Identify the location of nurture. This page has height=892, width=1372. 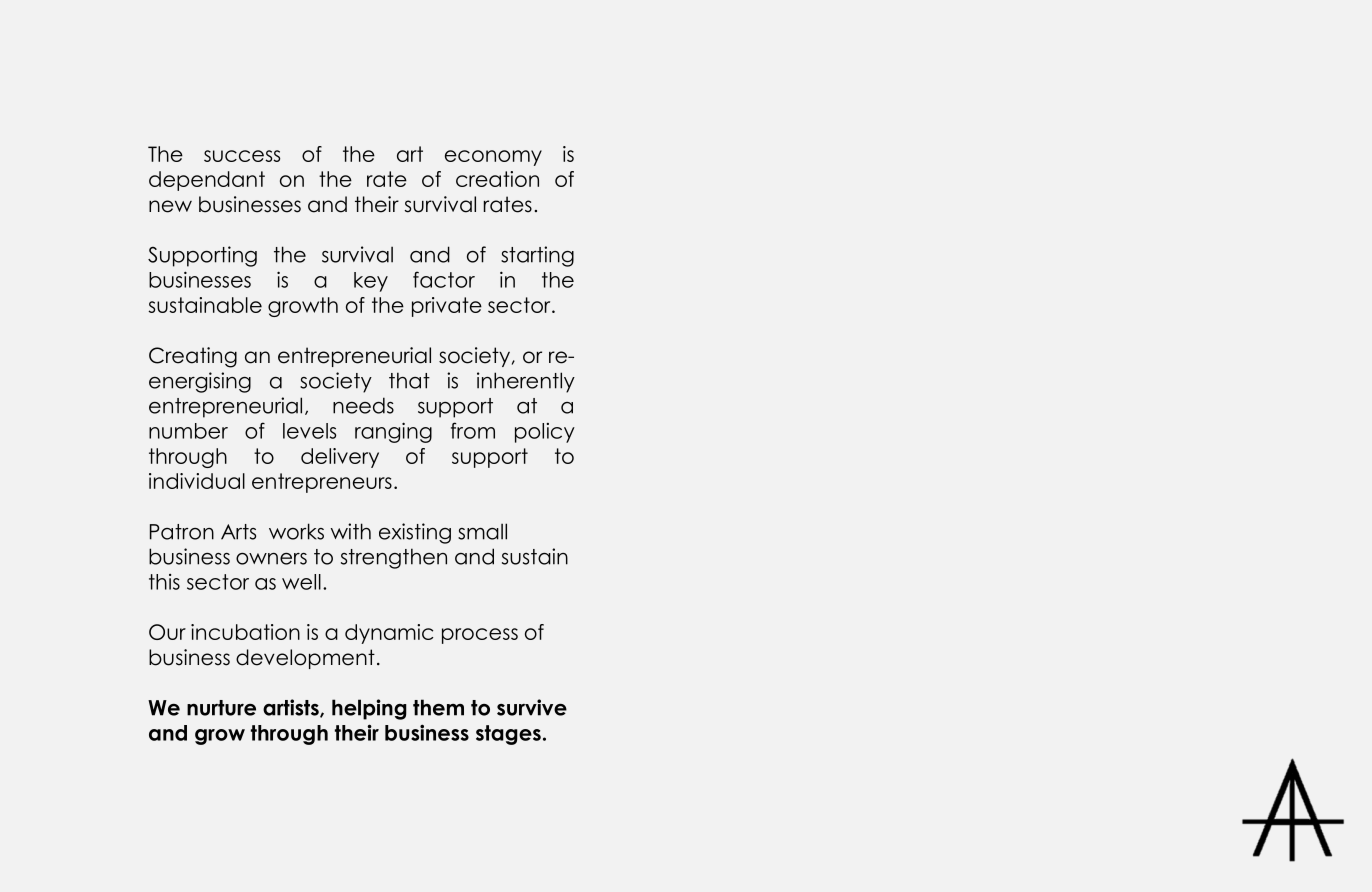
(221, 708).
